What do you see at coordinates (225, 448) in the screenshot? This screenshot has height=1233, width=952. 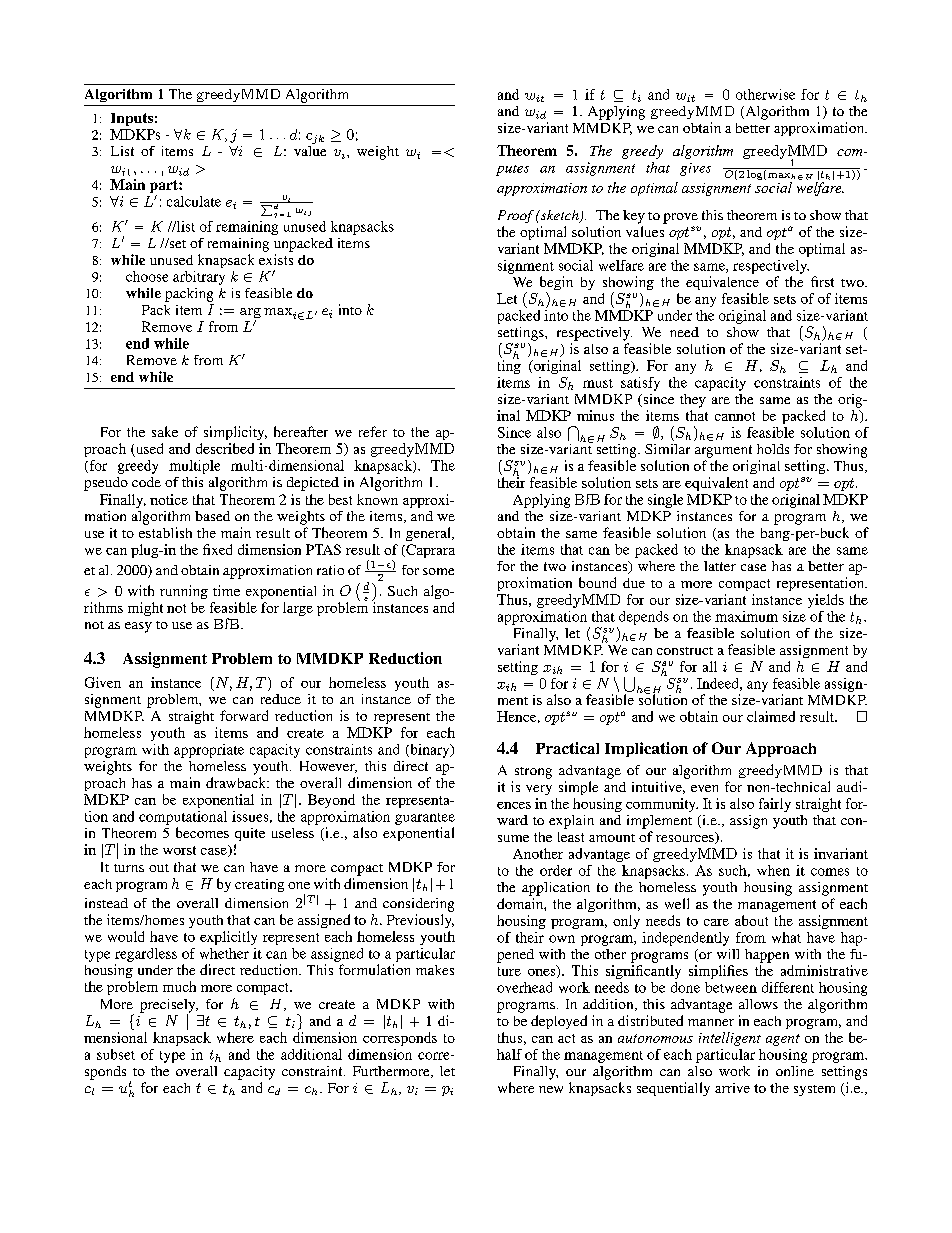 I see `described` at bounding box center [225, 448].
